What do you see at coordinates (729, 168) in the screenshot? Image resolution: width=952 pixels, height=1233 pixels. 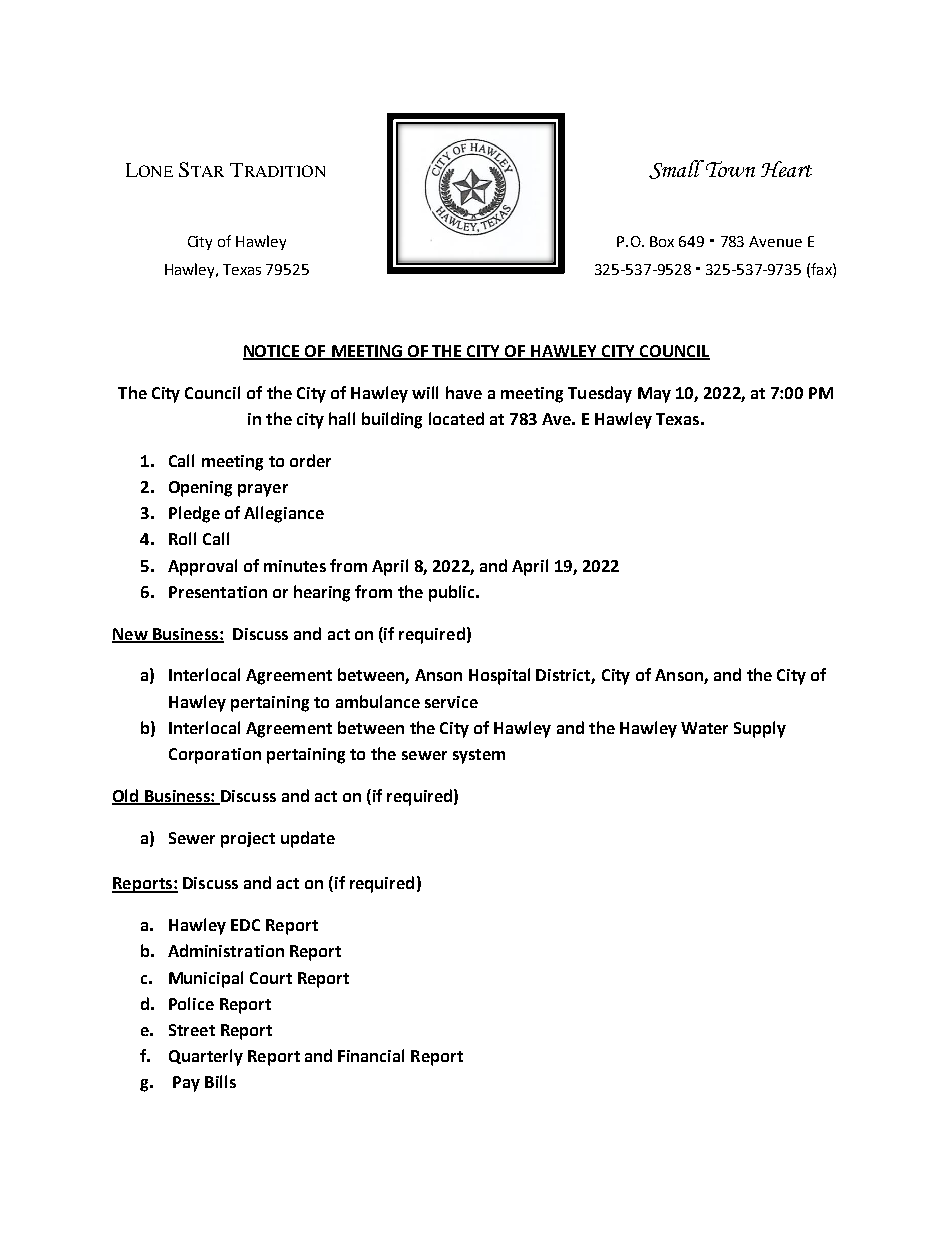 I see `Town` at bounding box center [729, 168].
